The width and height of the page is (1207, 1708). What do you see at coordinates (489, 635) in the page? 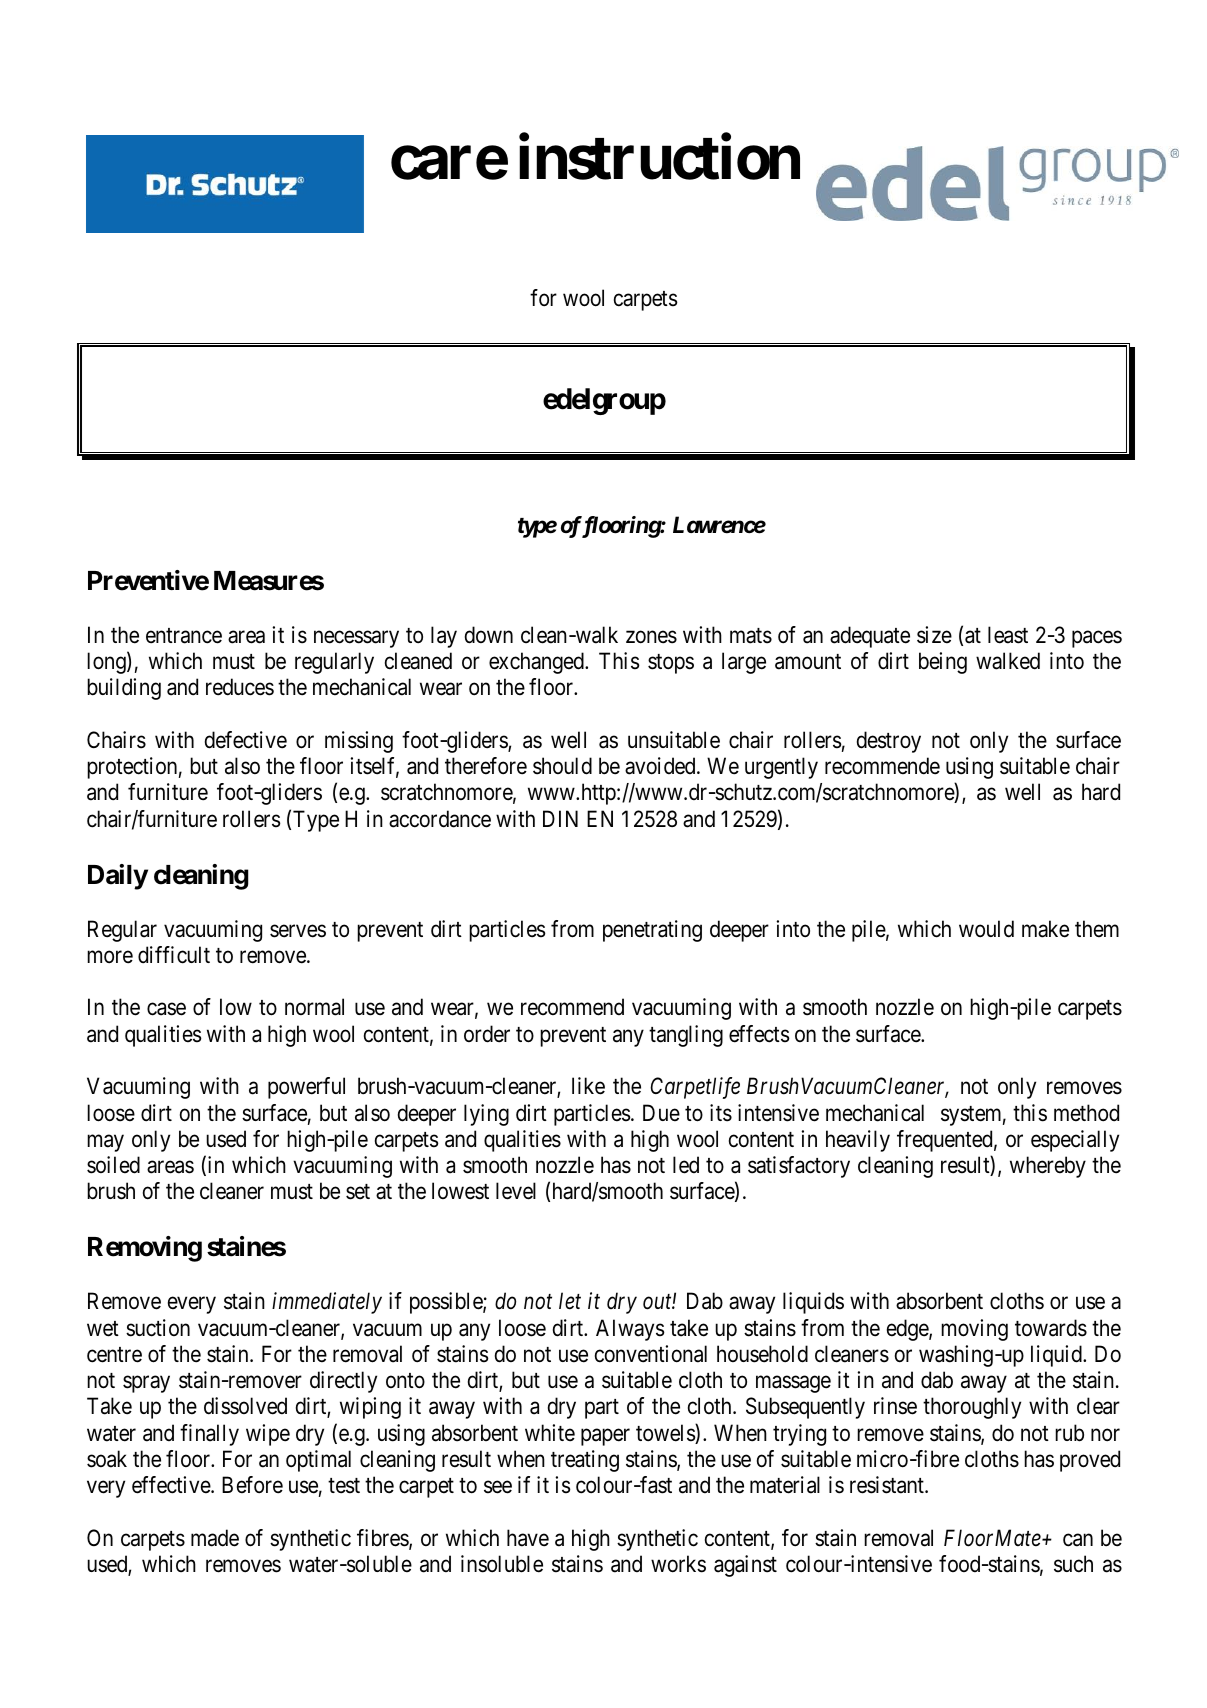
I see `down` at bounding box center [489, 635].
